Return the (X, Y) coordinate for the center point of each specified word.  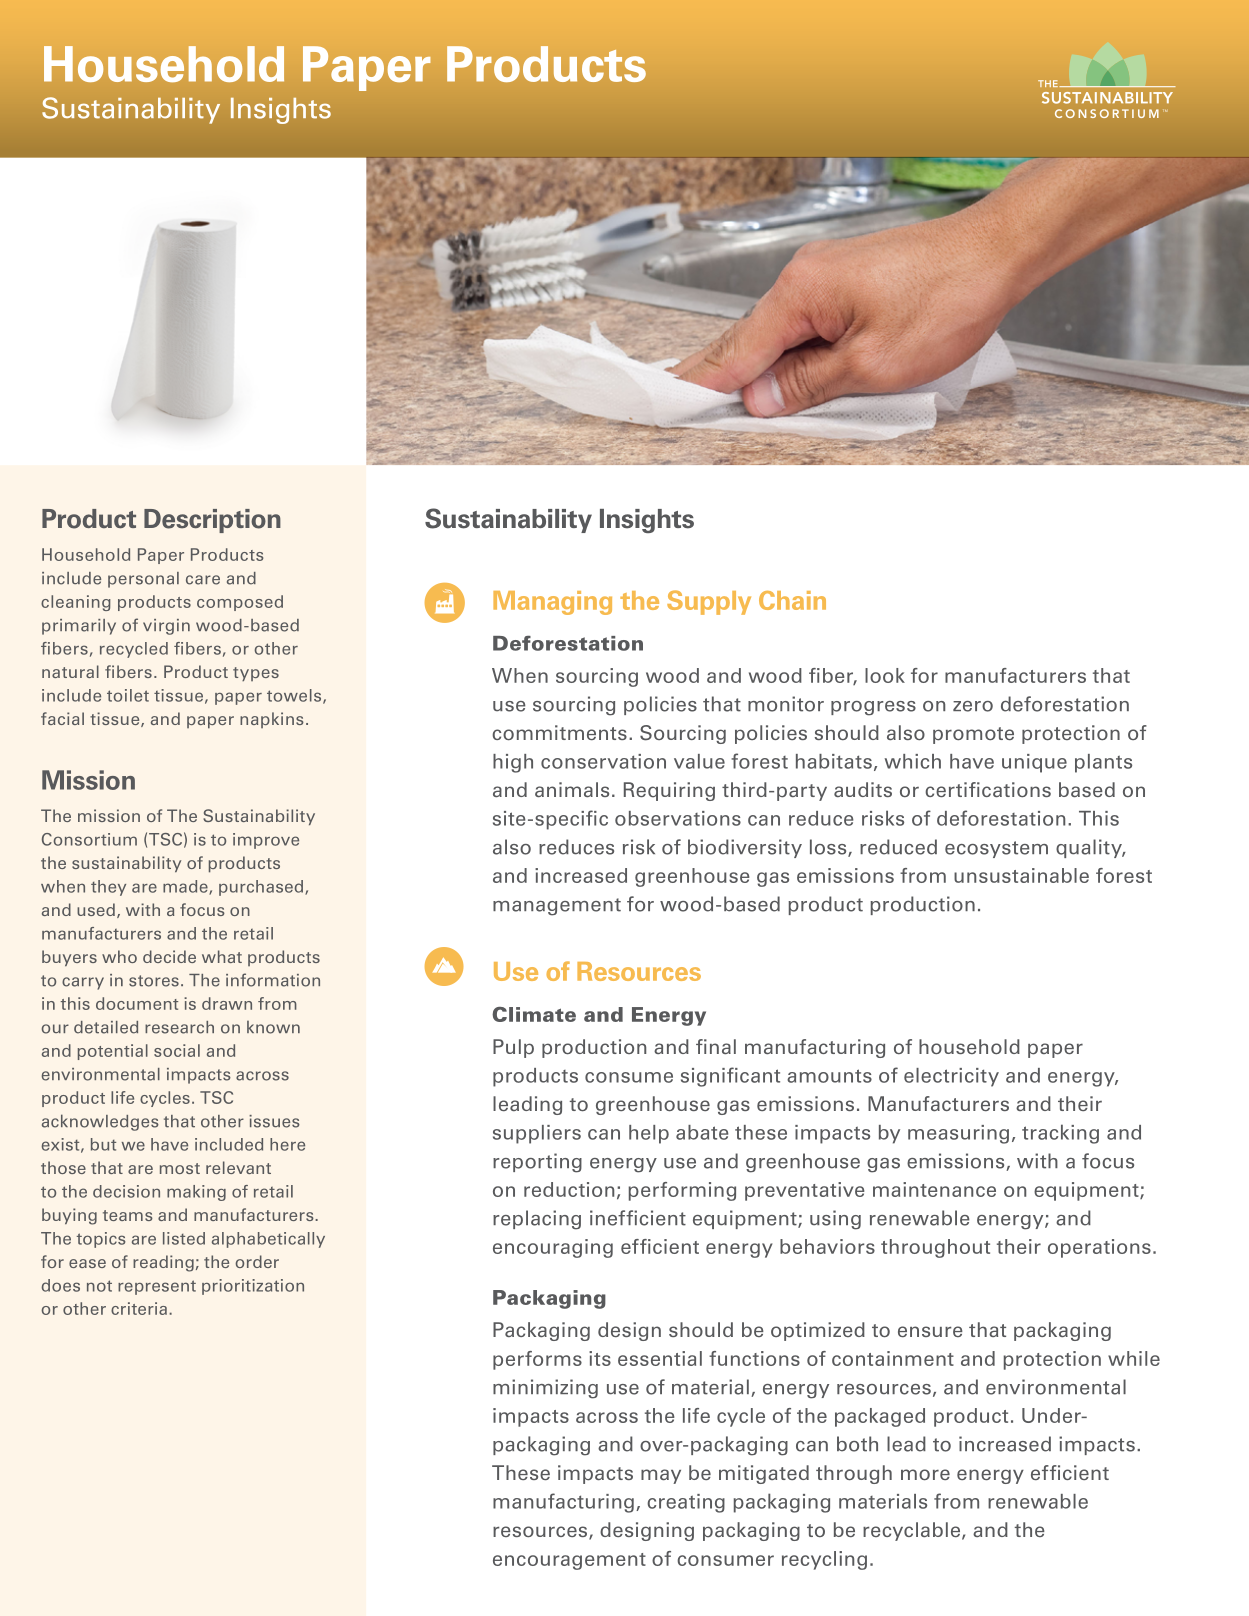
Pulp (513, 1048)
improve (266, 841)
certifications (988, 789)
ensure (930, 1331)
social (177, 1050)
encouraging (553, 1248)
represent (157, 1287)
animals (572, 789)
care (203, 580)
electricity (951, 1077)
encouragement (569, 1561)
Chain (792, 600)
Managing (552, 603)
